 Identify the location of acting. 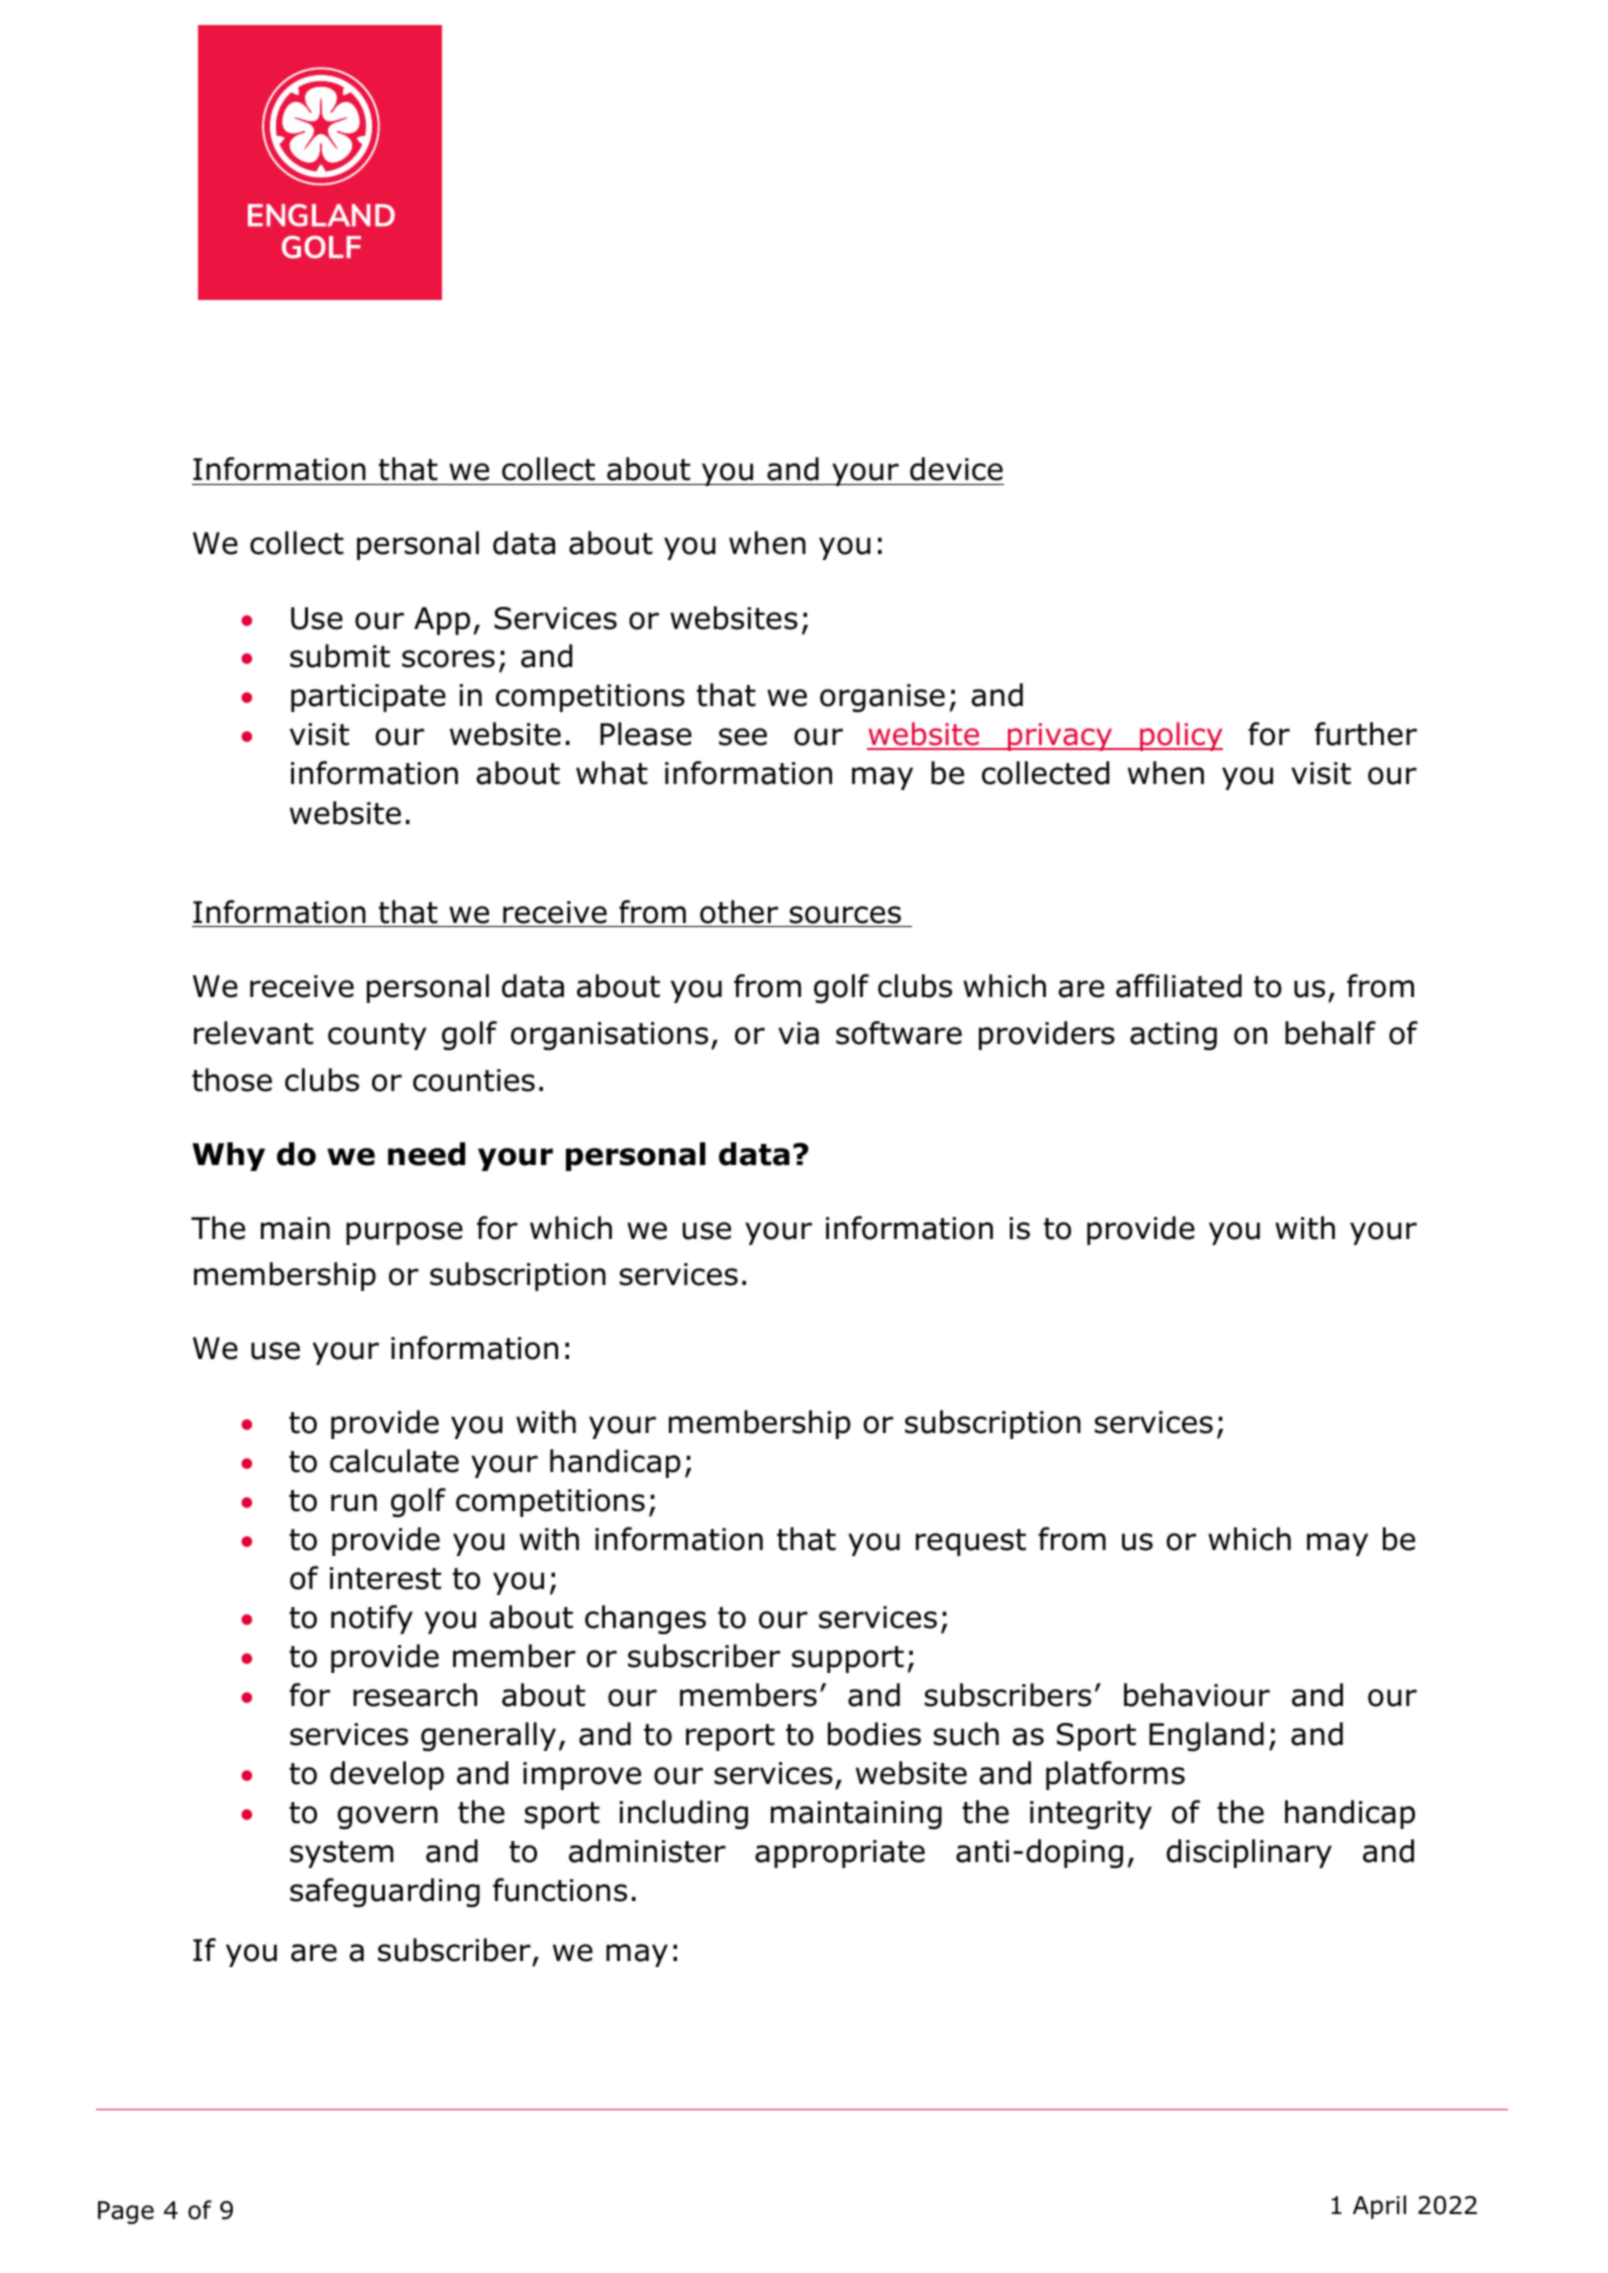
(1173, 1036).
